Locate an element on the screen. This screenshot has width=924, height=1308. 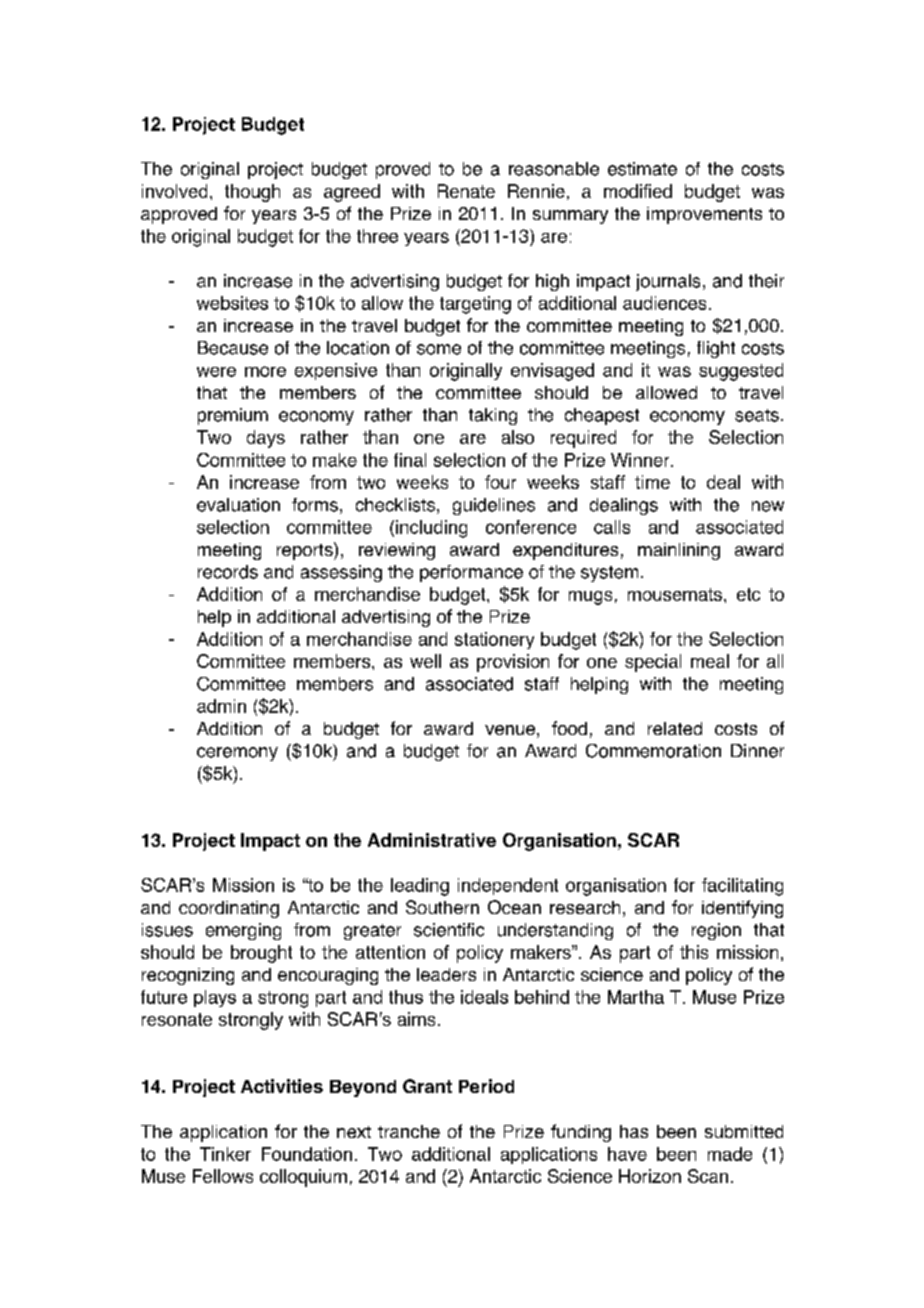
Tinker is located at coordinates (225, 1154).
